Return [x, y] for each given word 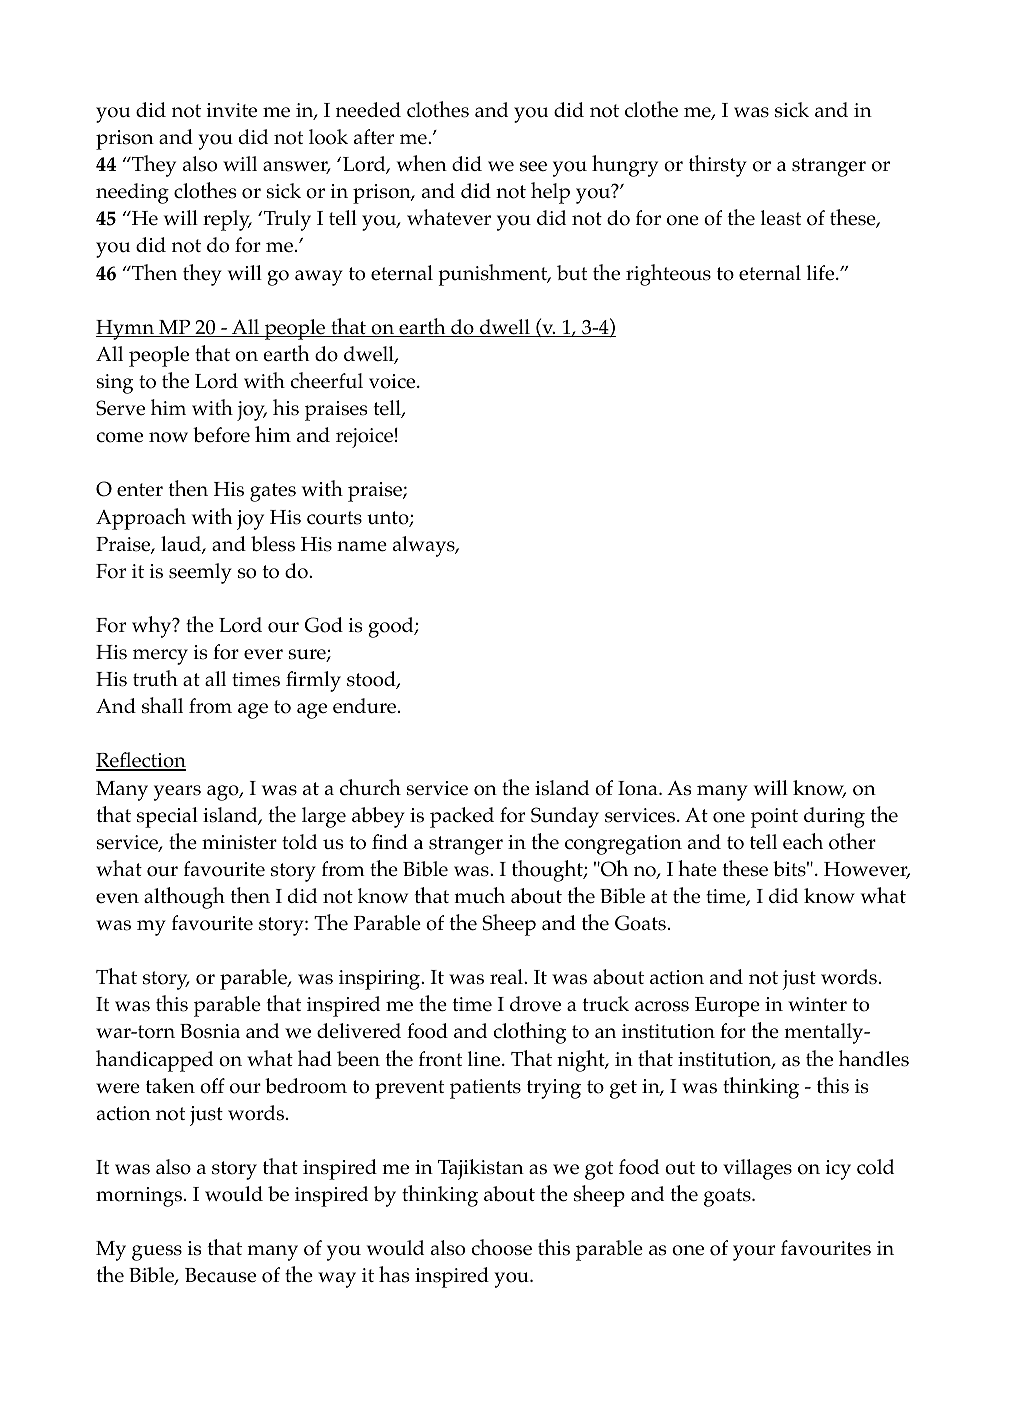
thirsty [718, 166]
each [803, 841]
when [422, 163]
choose [502, 1247]
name [362, 546]
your [754, 1253]
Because [220, 1275]
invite [232, 110]
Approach [141, 519]
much [479, 895]
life [822, 272]
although [184, 898]
